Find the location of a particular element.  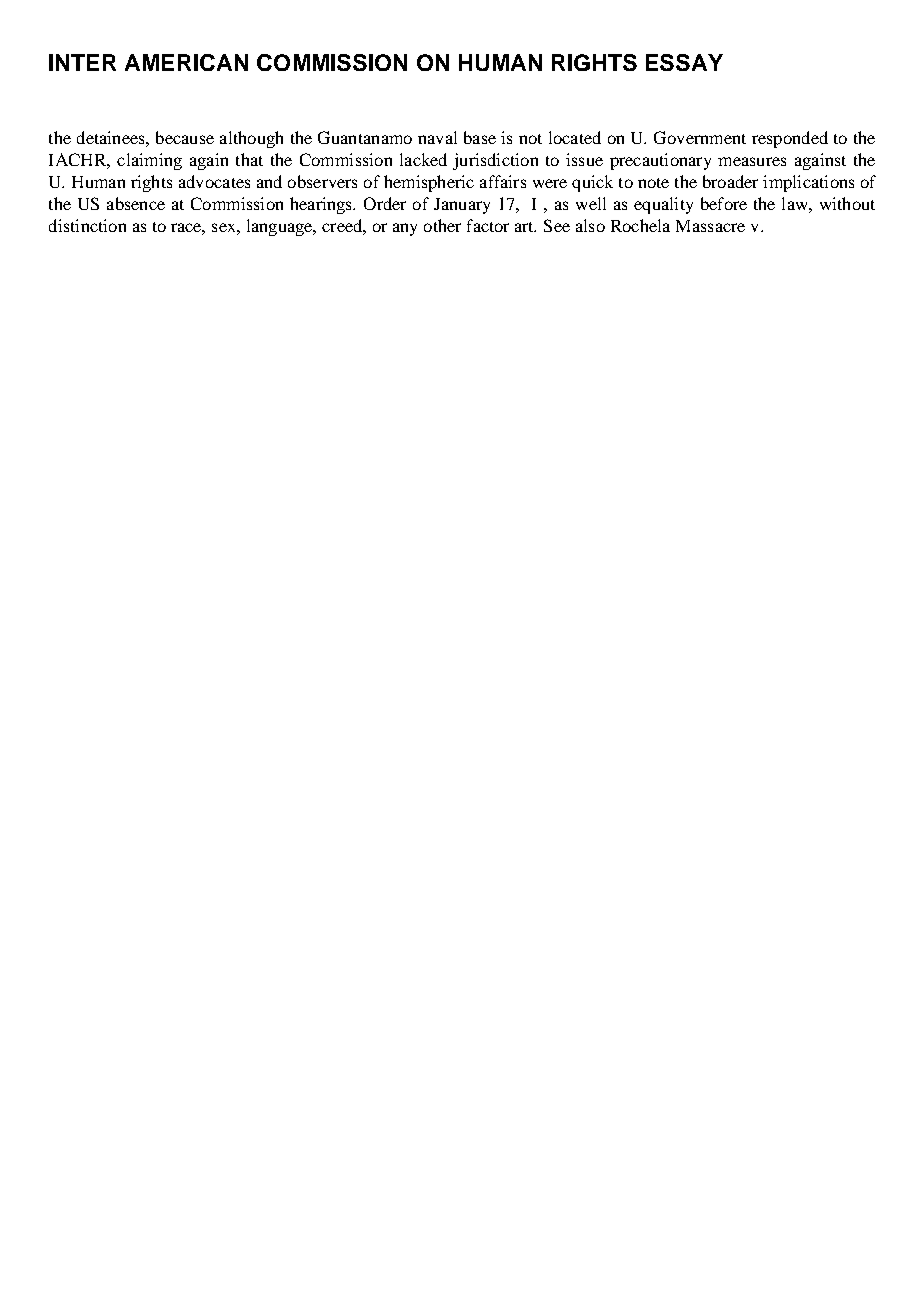

other is located at coordinates (442, 225).
